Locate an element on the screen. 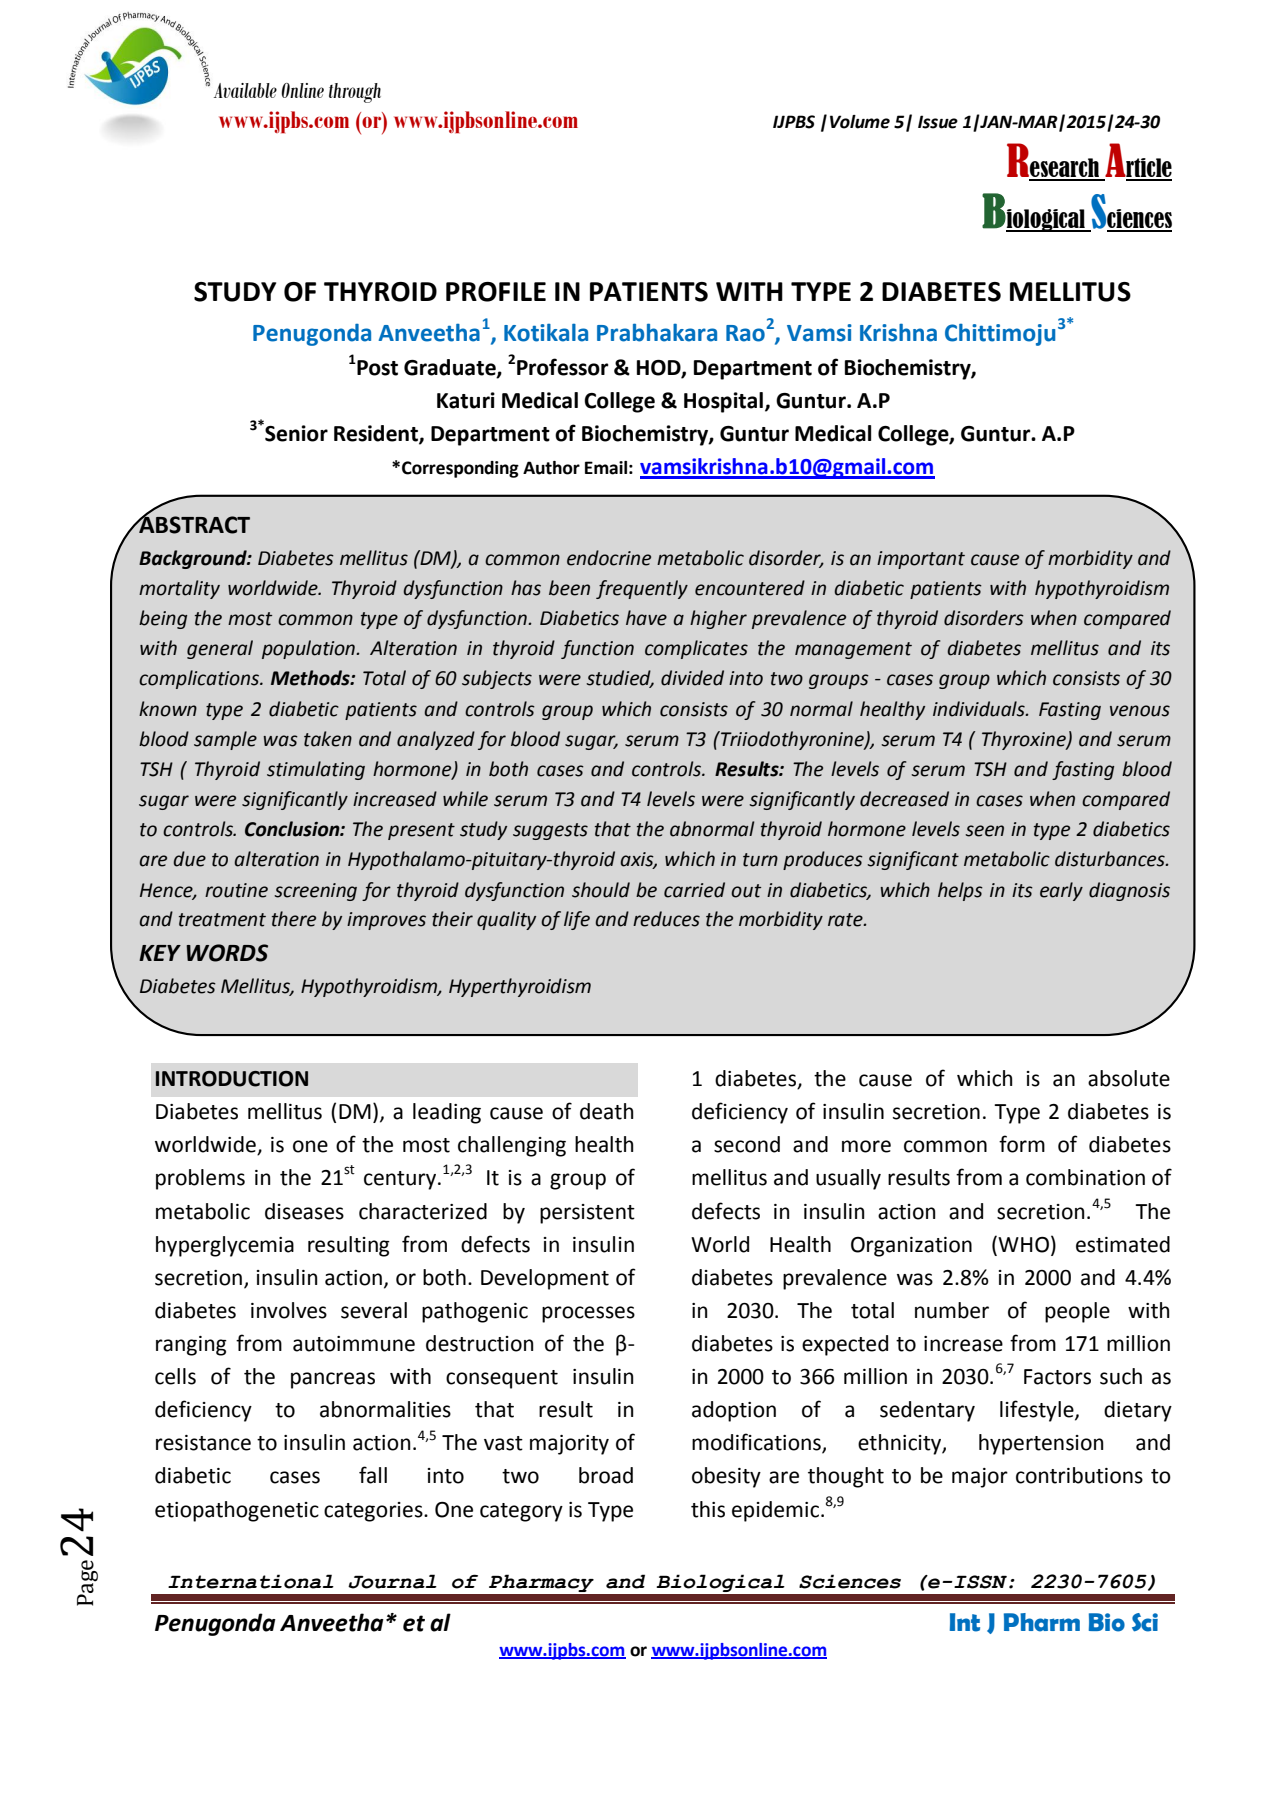 The width and height of the screenshot is (1278, 1807). Issue is located at coordinates (938, 122).
